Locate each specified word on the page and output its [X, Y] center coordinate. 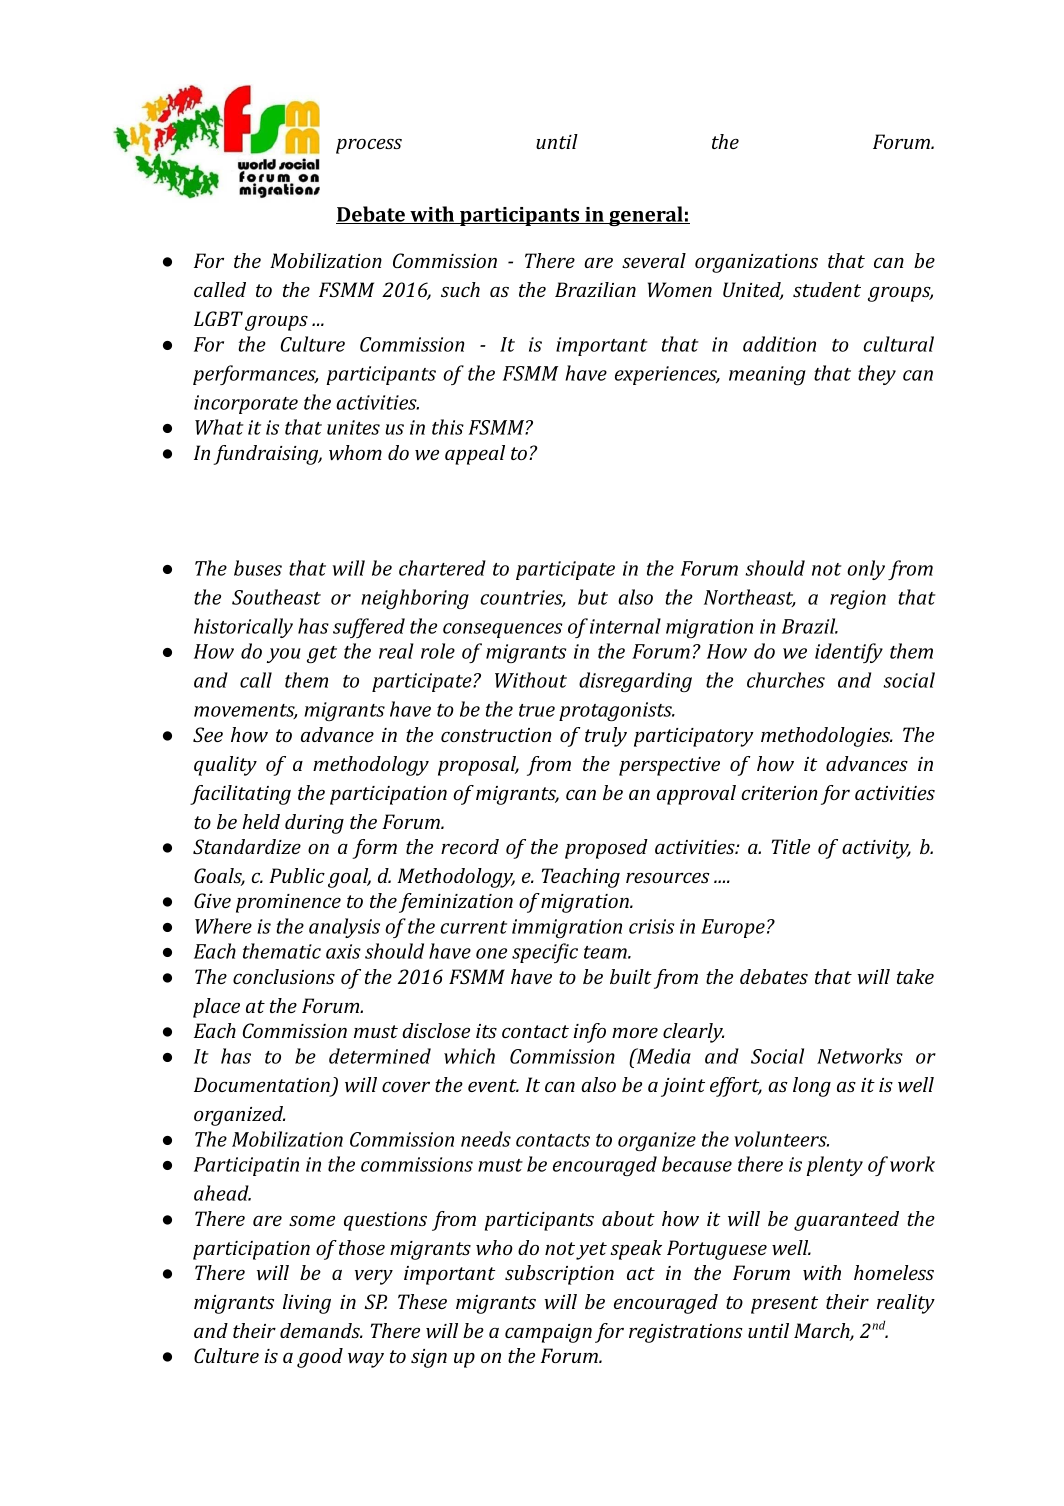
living [307, 1304]
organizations [756, 263]
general [646, 216]
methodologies [827, 737]
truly [606, 737]
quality [225, 766]
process [369, 146]
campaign [548, 1333]
